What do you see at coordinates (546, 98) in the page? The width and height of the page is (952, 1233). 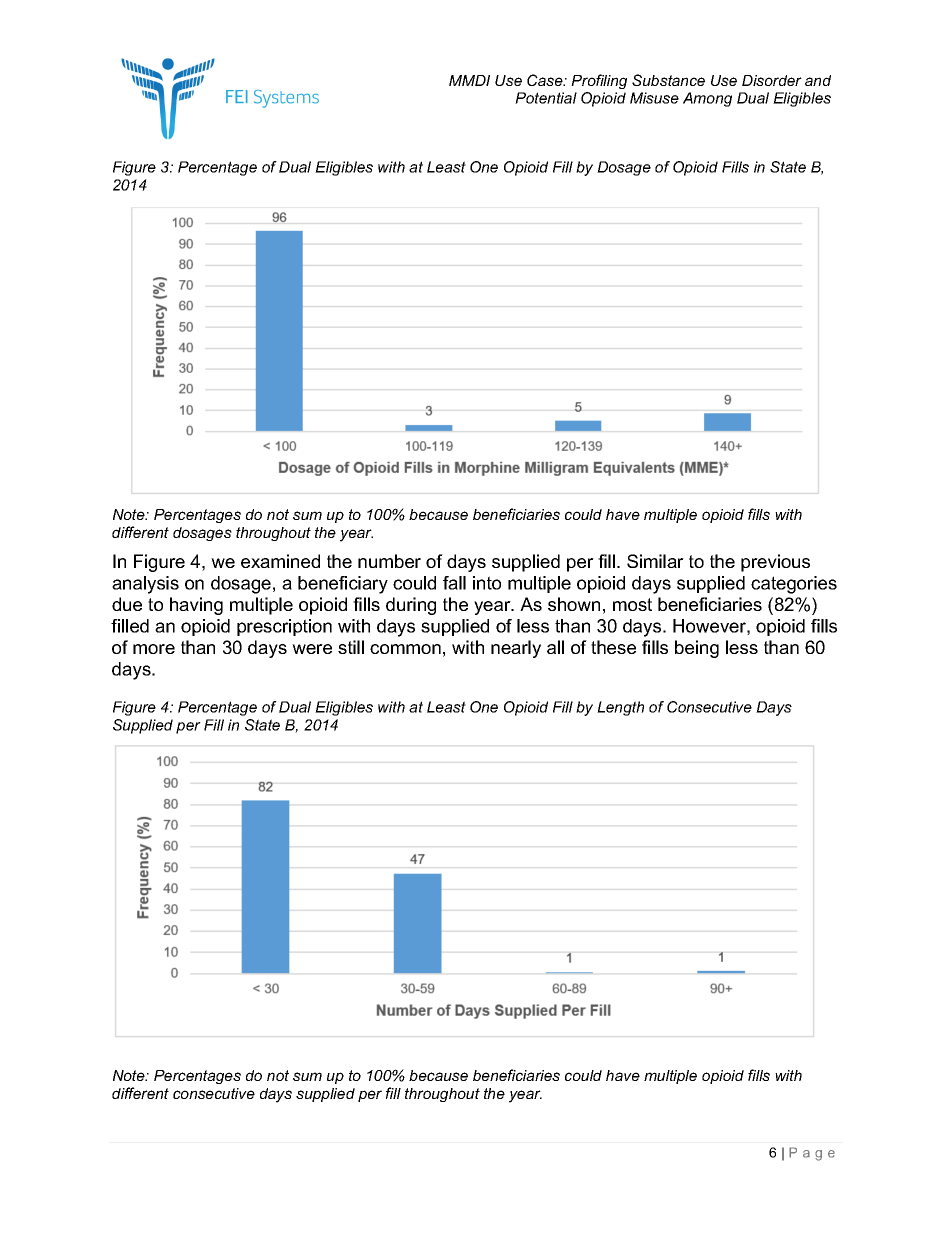 I see `Potential` at bounding box center [546, 98].
